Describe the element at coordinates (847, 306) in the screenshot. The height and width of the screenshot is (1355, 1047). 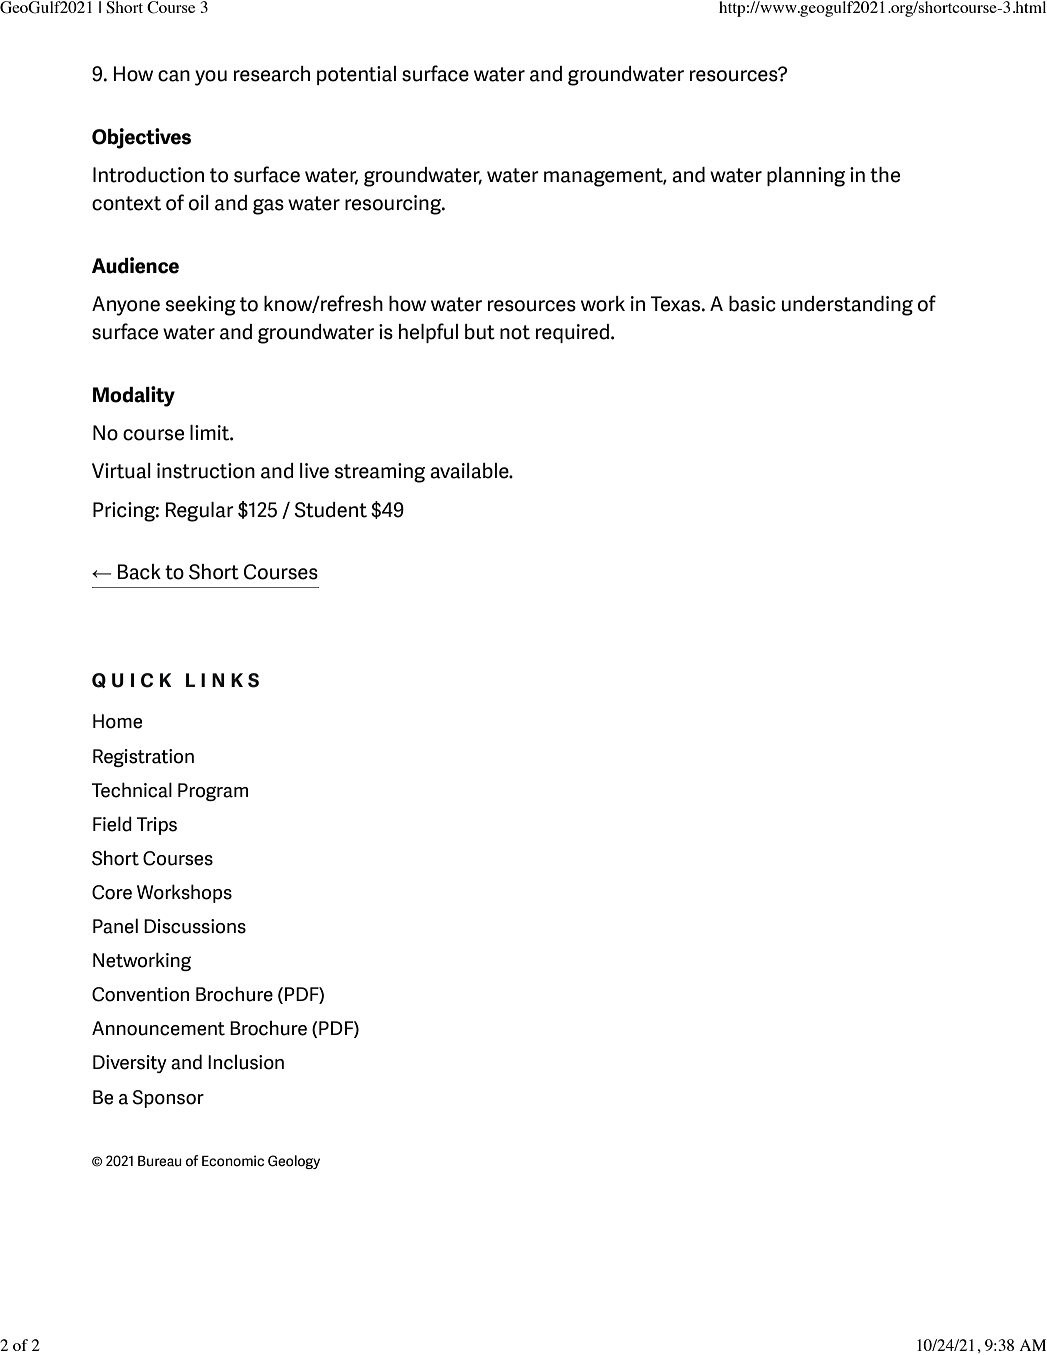
I see `understanding` at that location.
